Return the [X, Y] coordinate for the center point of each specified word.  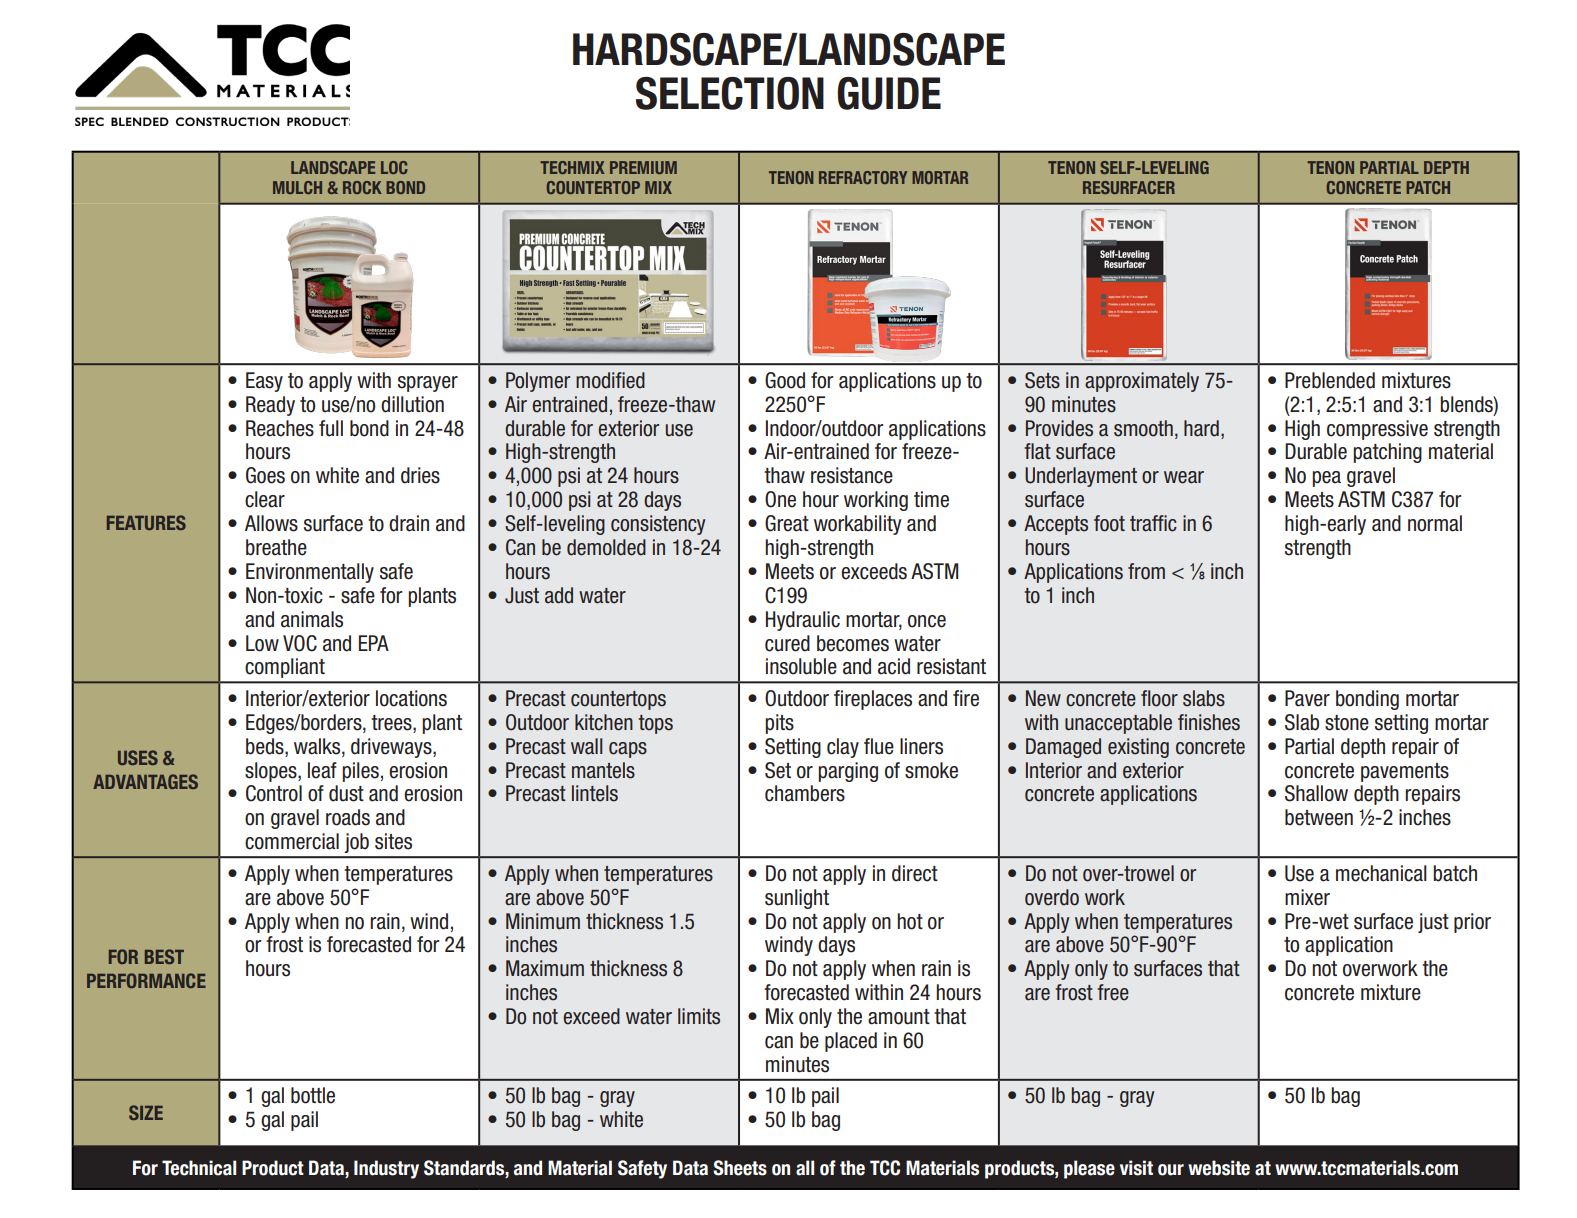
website [1219, 1168]
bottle [313, 1095]
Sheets [740, 1168]
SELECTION [730, 93]
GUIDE [889, 93]
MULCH [297, 187]
